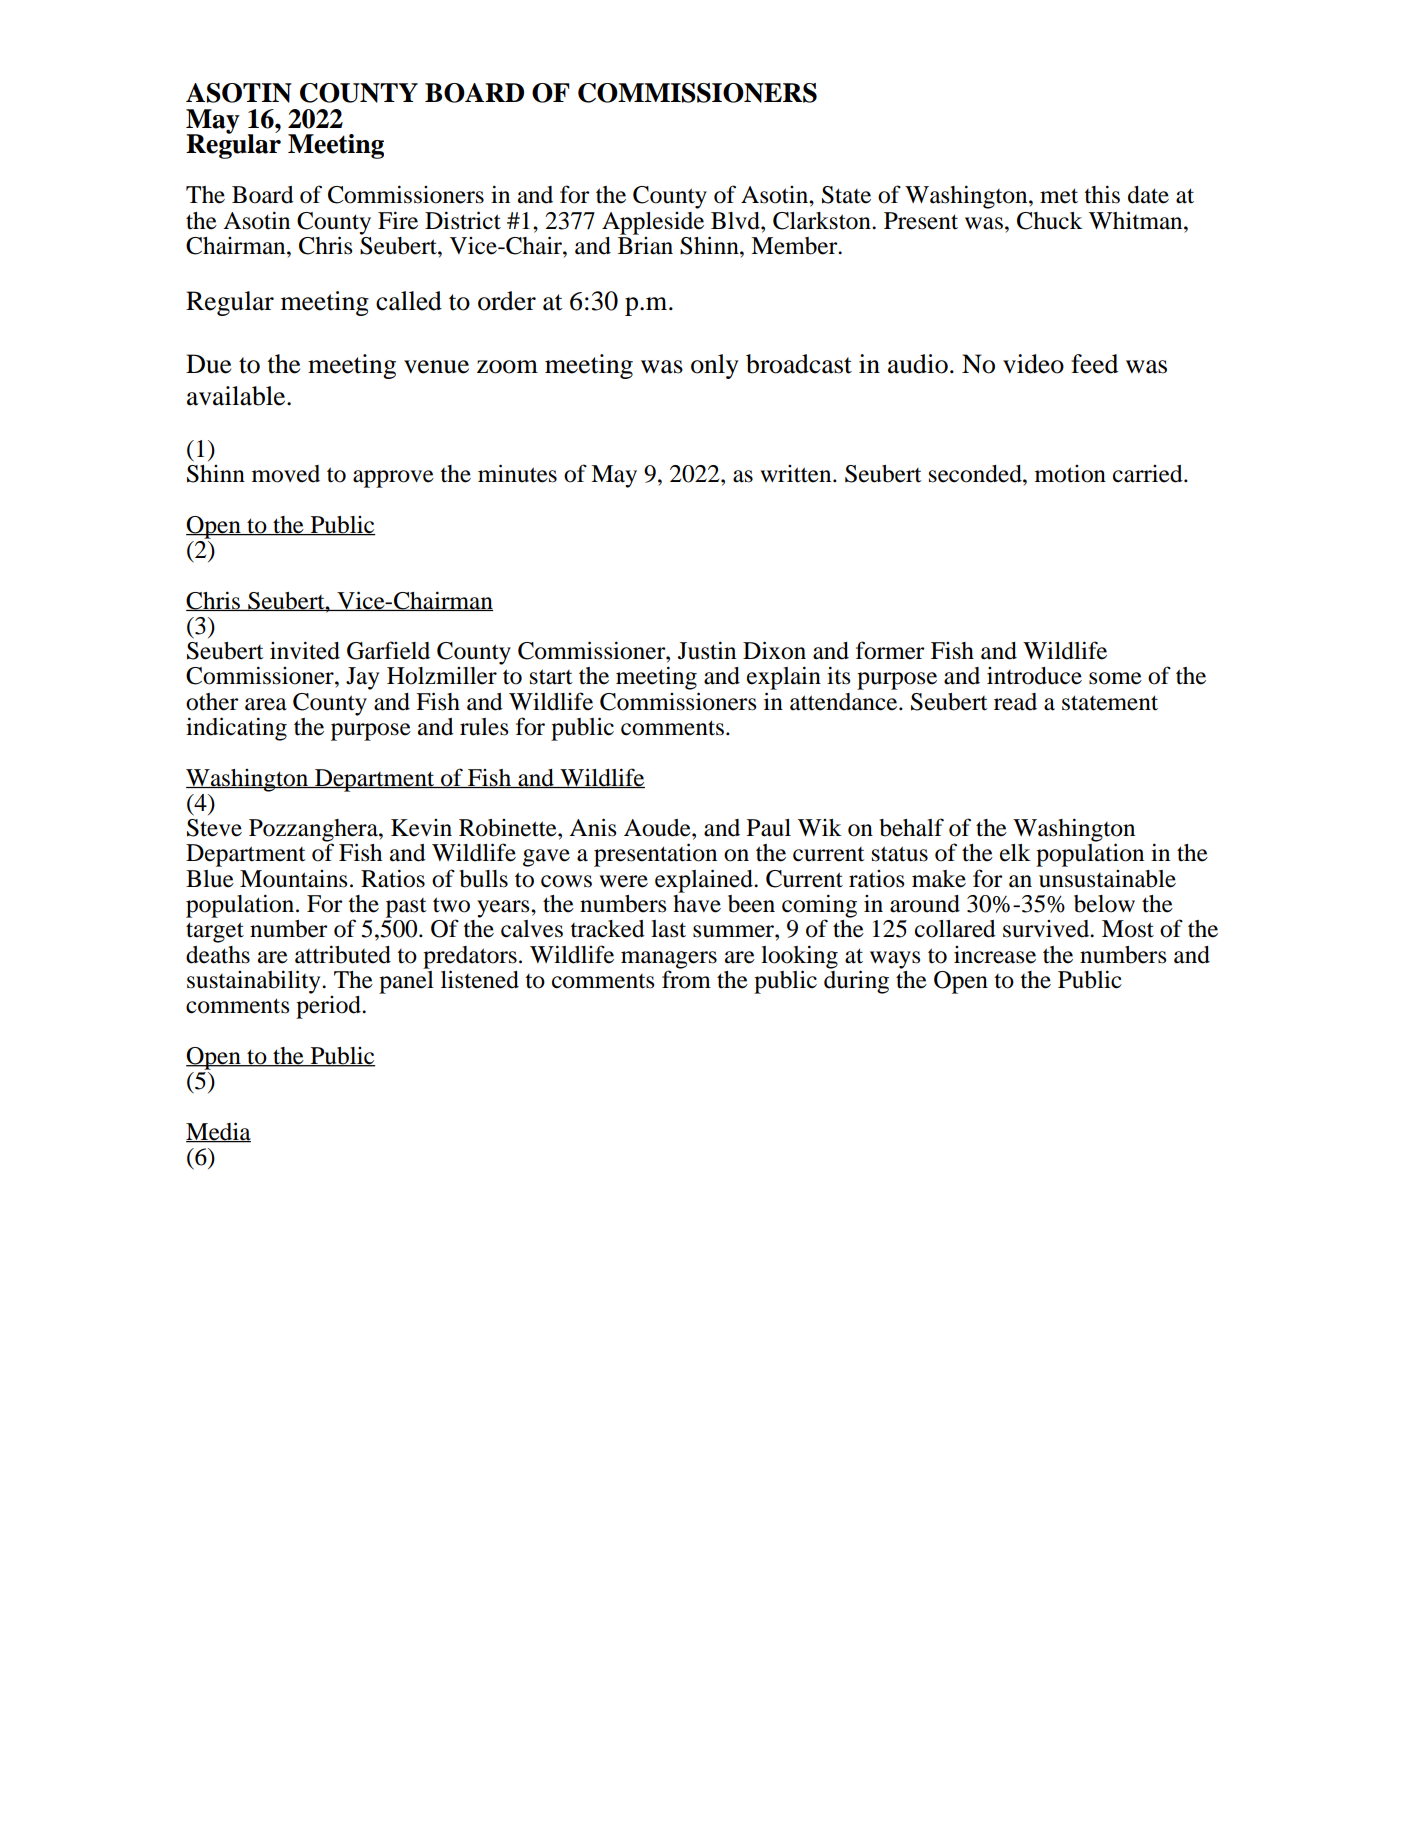  What do you see at coordinates (421, 828) in the screenshot?
I see `Kevin` at bounding box center [421, 828].
